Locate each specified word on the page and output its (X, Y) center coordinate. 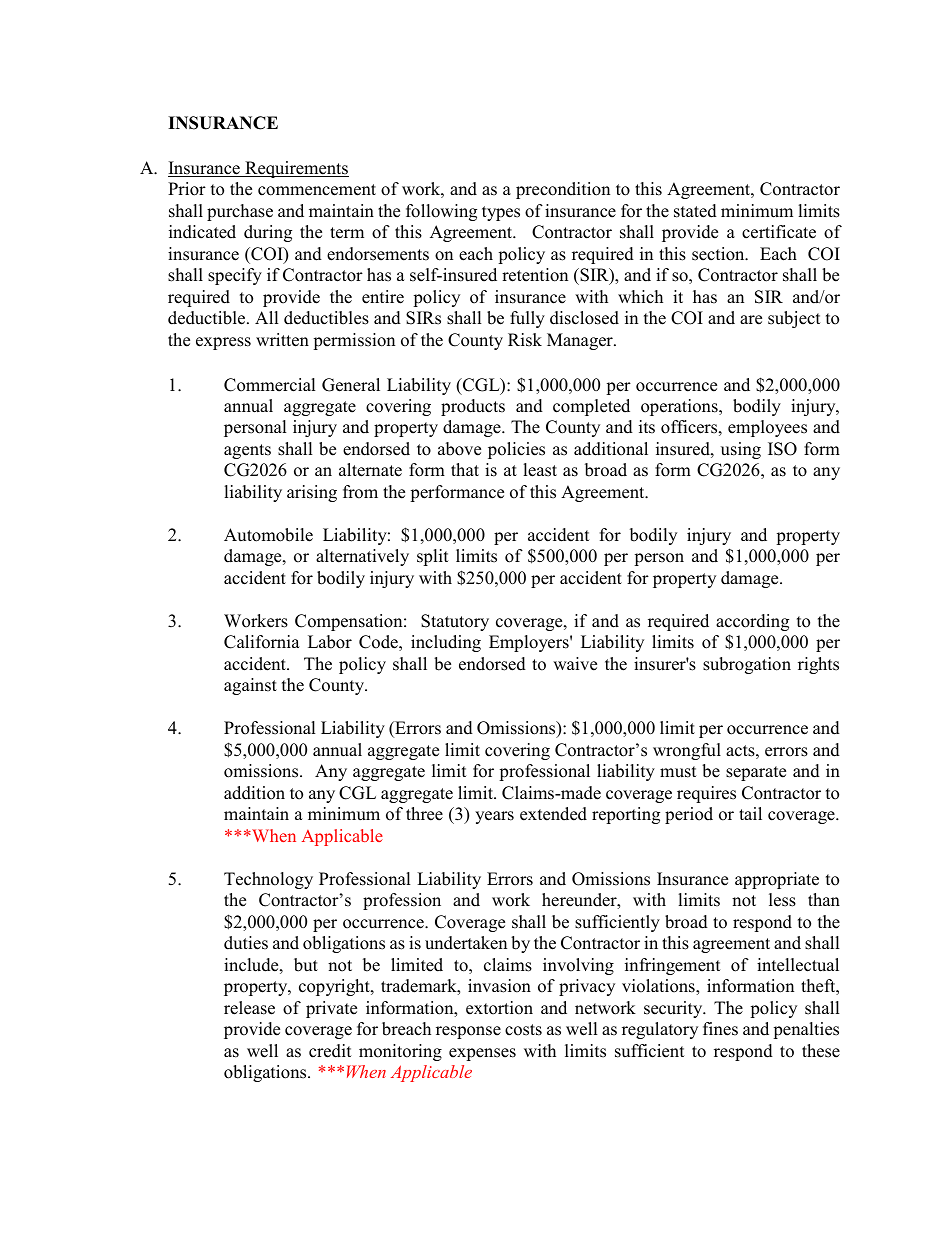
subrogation (747, 665)
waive (575, 664)
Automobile (268, 535)
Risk (525, 340)
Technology (268, 880)
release (249, 1008)
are (751, 320)
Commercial (270, 385)
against (250, 686)
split (433, 557)
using (741, 450)
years (494, 817)
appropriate (777, 880)
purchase (240, 212)
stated (695, 211)
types (501, 213)
